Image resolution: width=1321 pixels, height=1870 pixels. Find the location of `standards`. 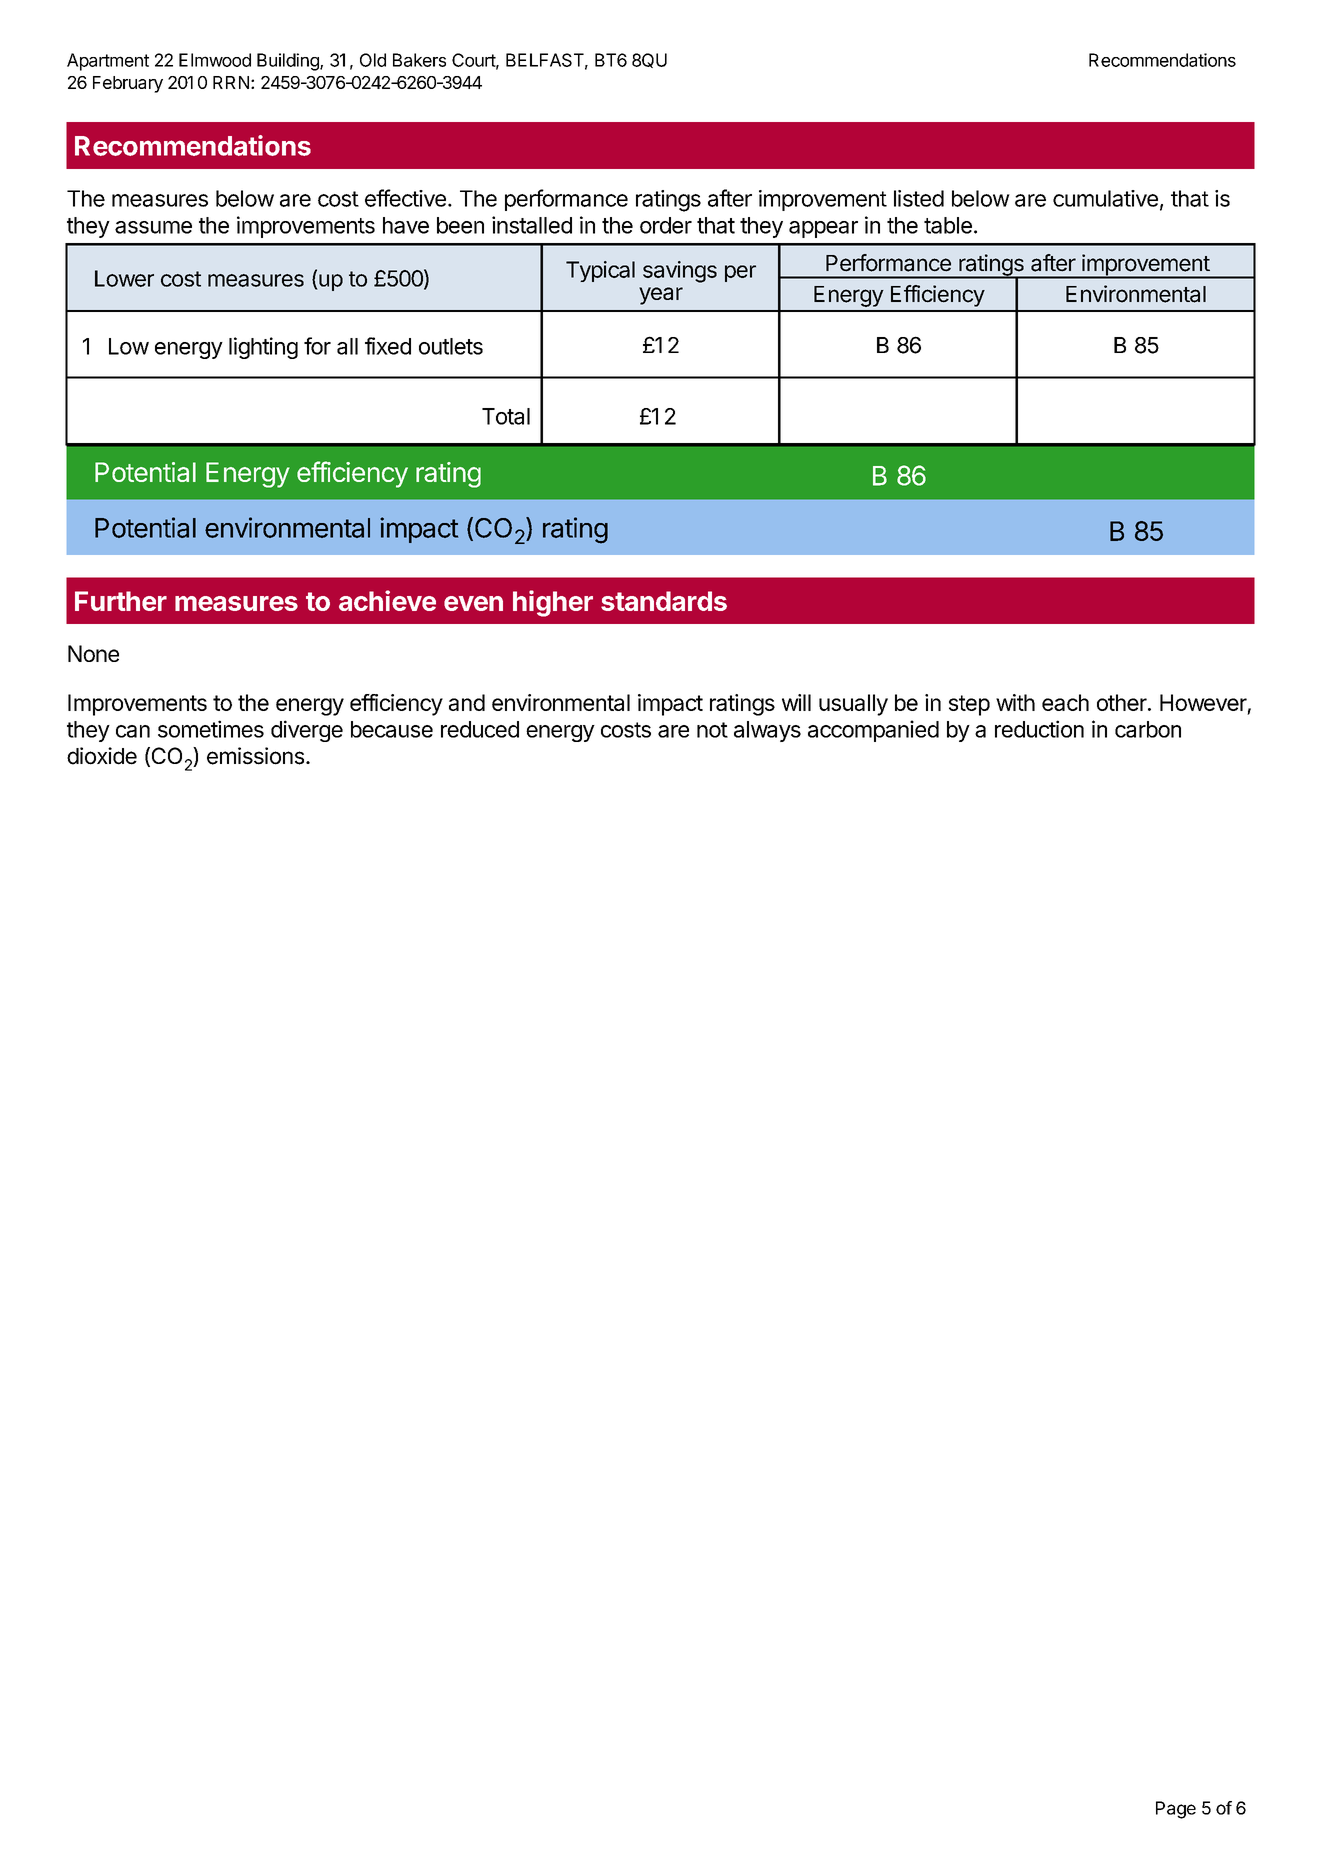

standards is located at coordinates (664, 601).
